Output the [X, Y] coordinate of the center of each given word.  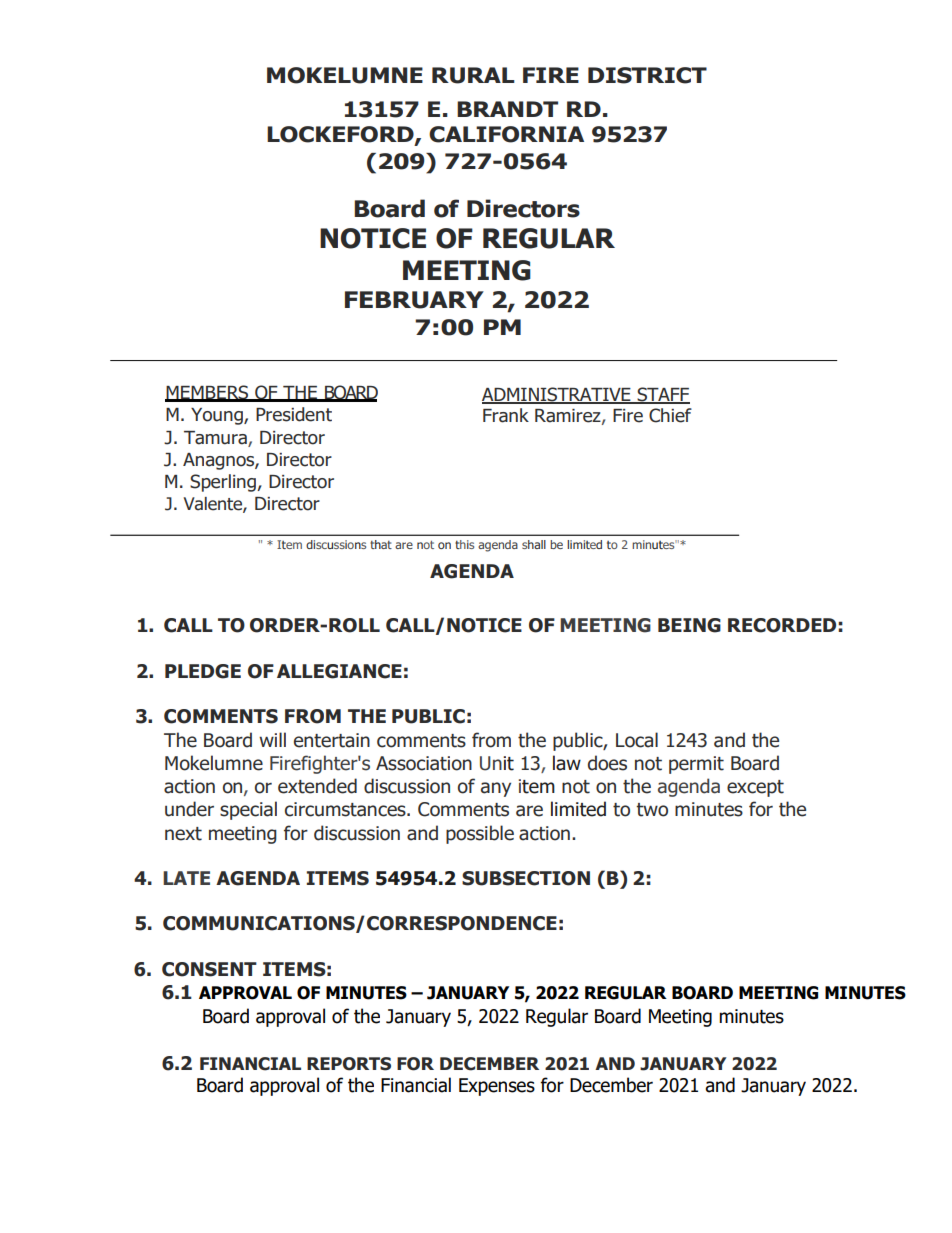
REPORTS [349, 1064]
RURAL [473, 75]
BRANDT [507, 109]
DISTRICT [647, 75]
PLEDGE [203, 671]
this [464, 544]
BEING [689, 625]
